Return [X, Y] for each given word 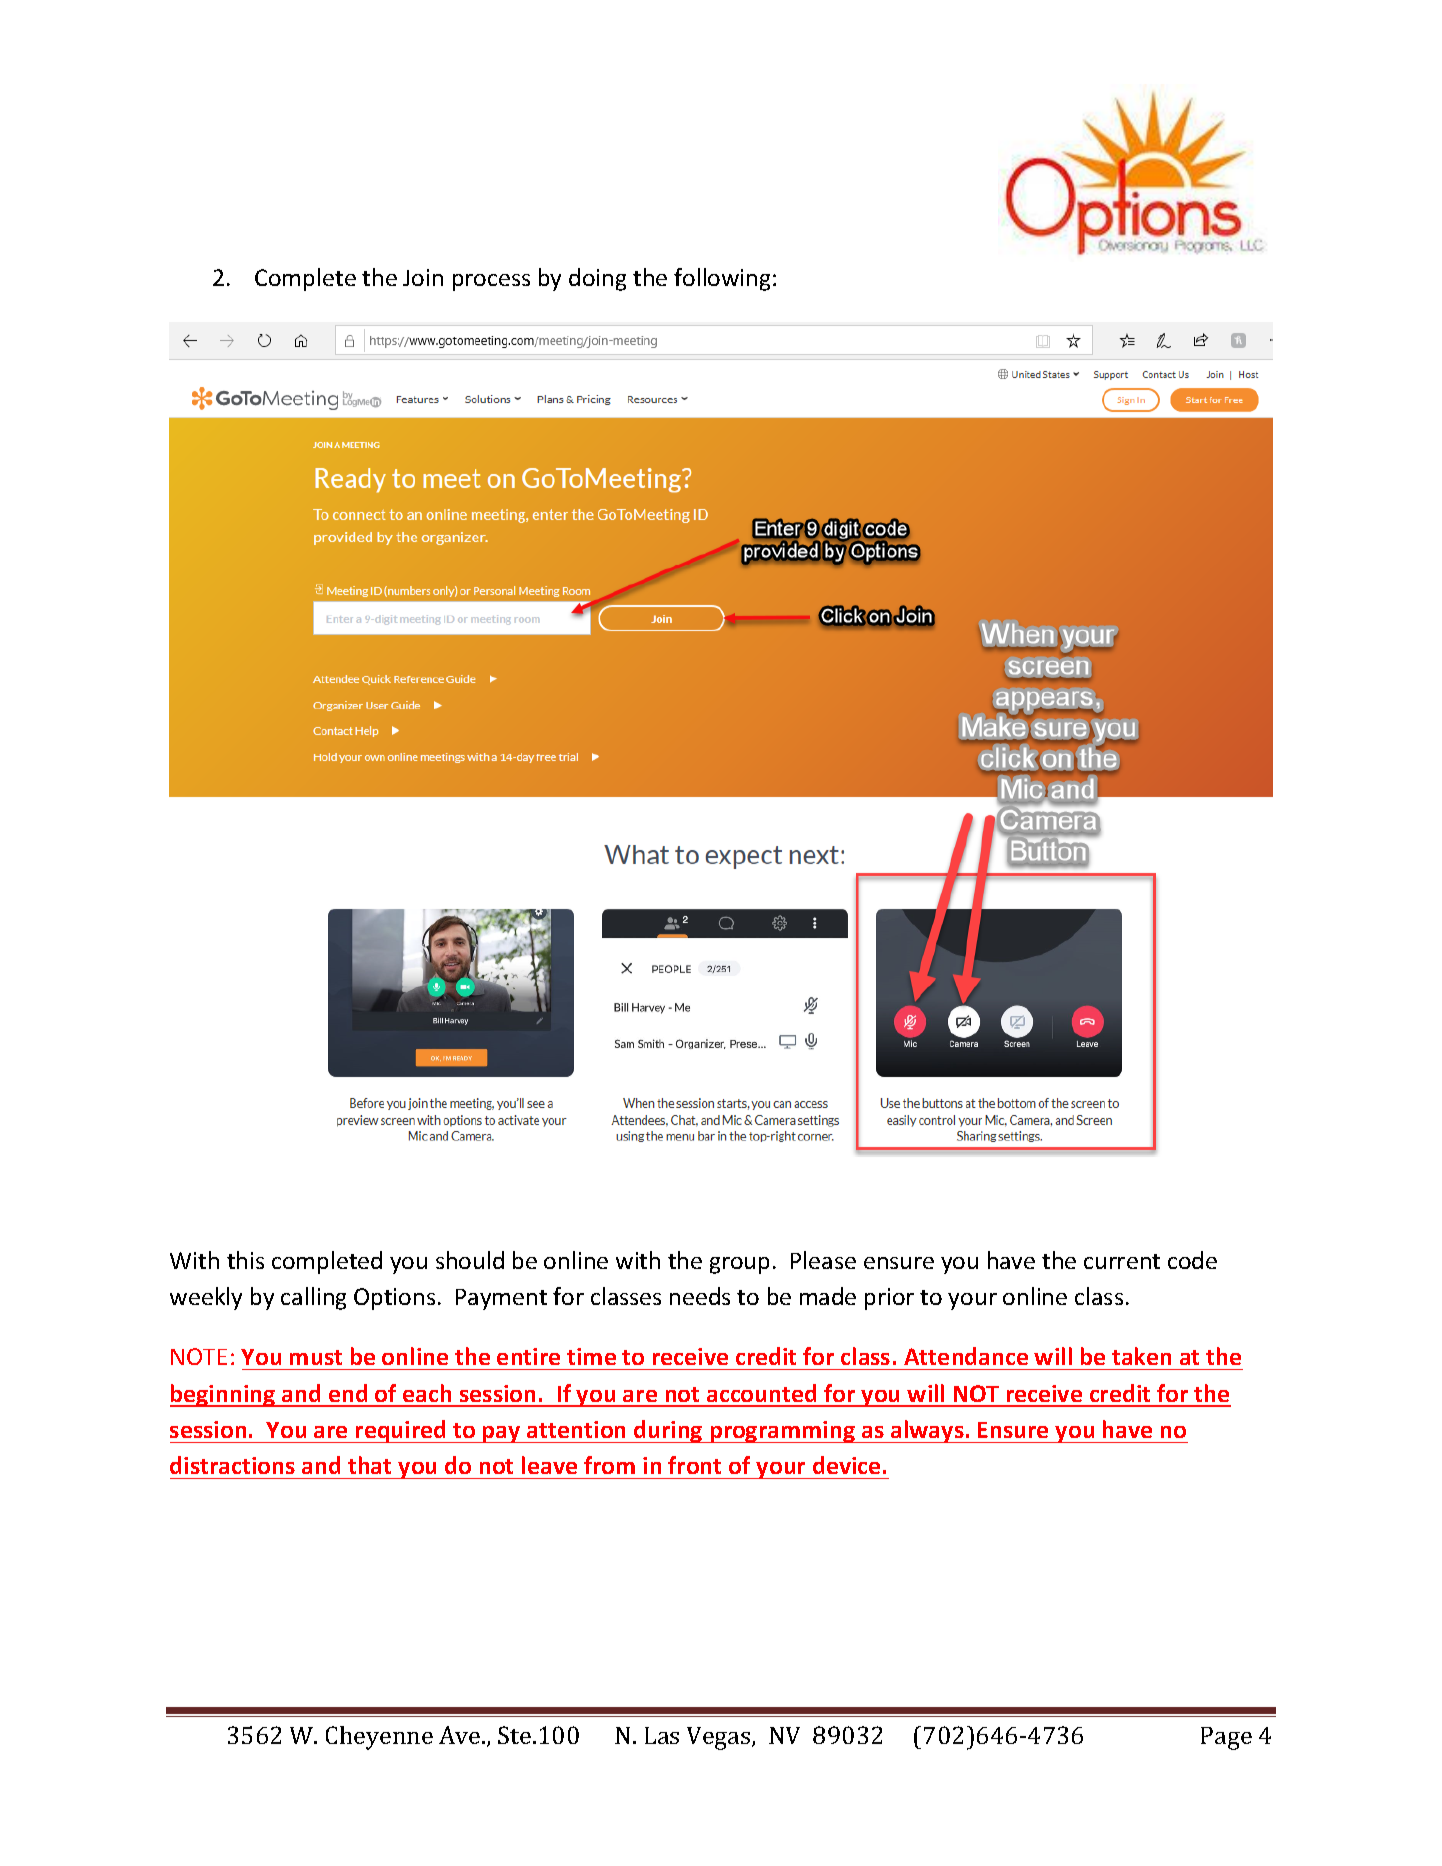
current [1122, 1261]
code [1192, 1260]
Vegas [720, 1738]
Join [423, 277]
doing [597, 279]
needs [700, 1296]
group [739, 1265]
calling [313, 1298]
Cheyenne [379, 1738]
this [245, 1260]
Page [1226, 1738]
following [724, 279]
